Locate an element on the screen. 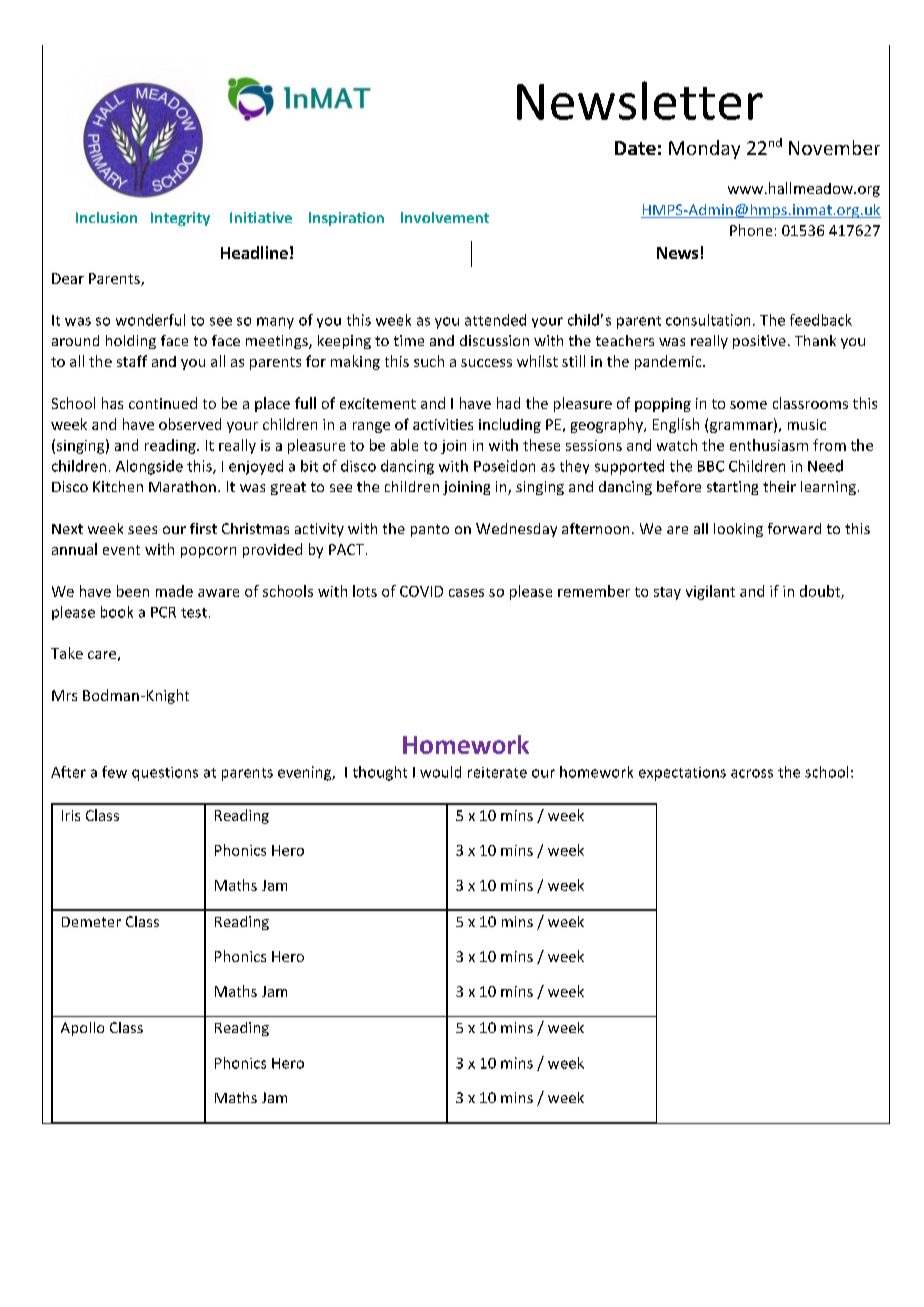 This screenshot has height=1307, width=924. across is located at coordinates (752, 773).
